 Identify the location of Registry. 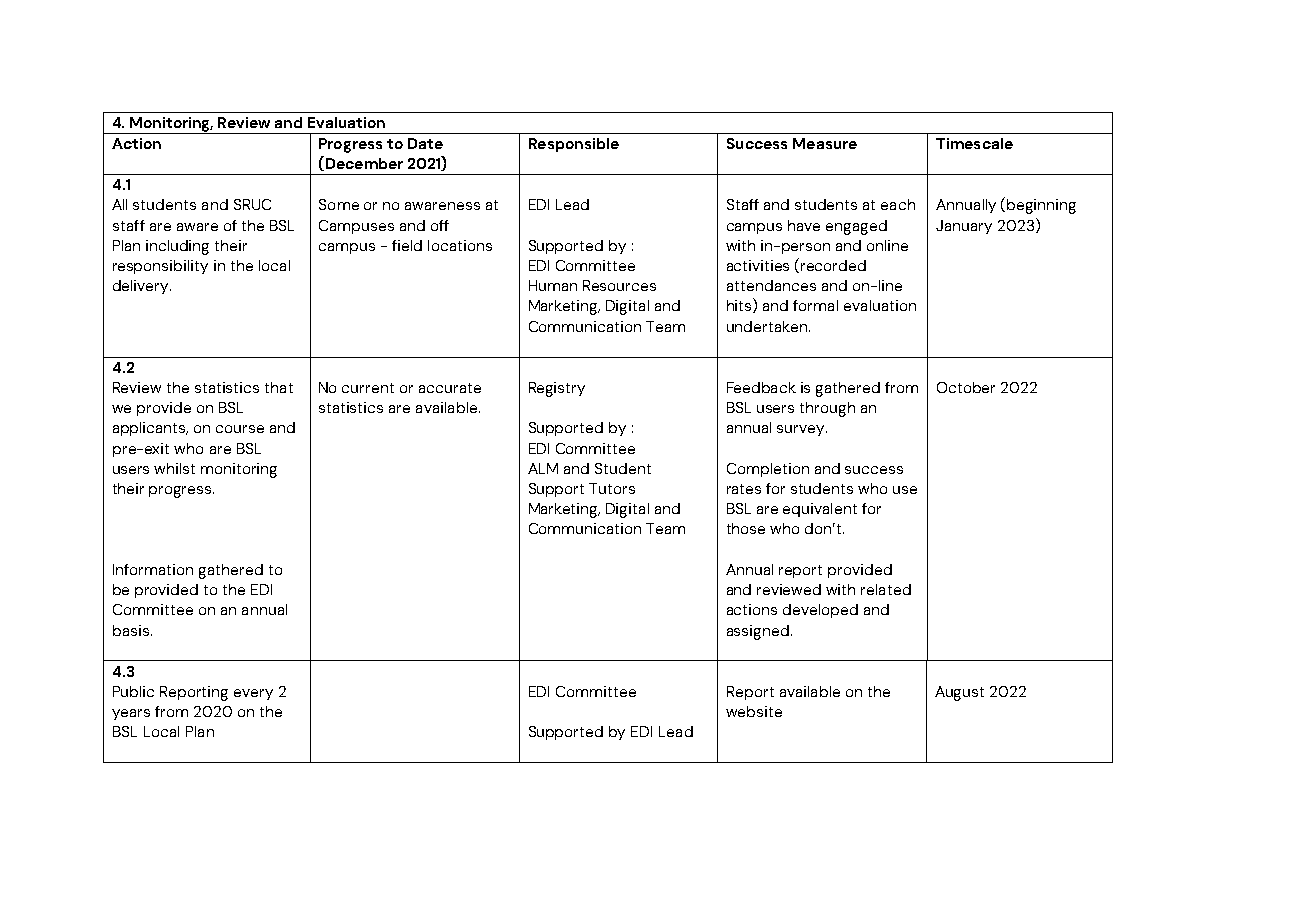
(557, 389).
